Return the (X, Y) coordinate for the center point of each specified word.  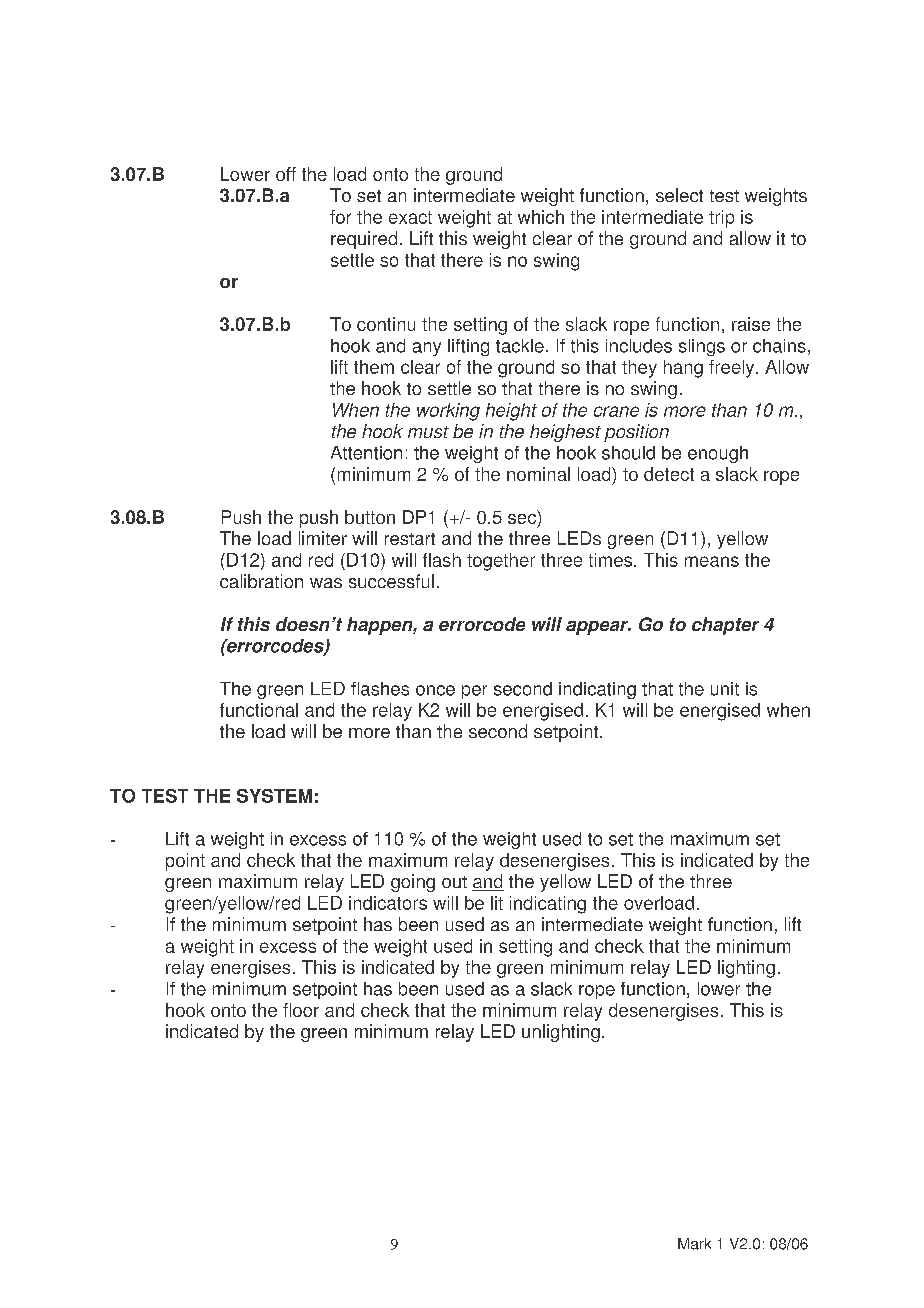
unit (725, 689)
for (340, 217)
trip (721, 219)
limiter (323, 538)
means (712, 561)
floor (301, 1010)
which (541, 217)
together (501, 562)
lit (497, 903)
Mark (694, 1244)
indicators (388, 903)
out (454, 882)
